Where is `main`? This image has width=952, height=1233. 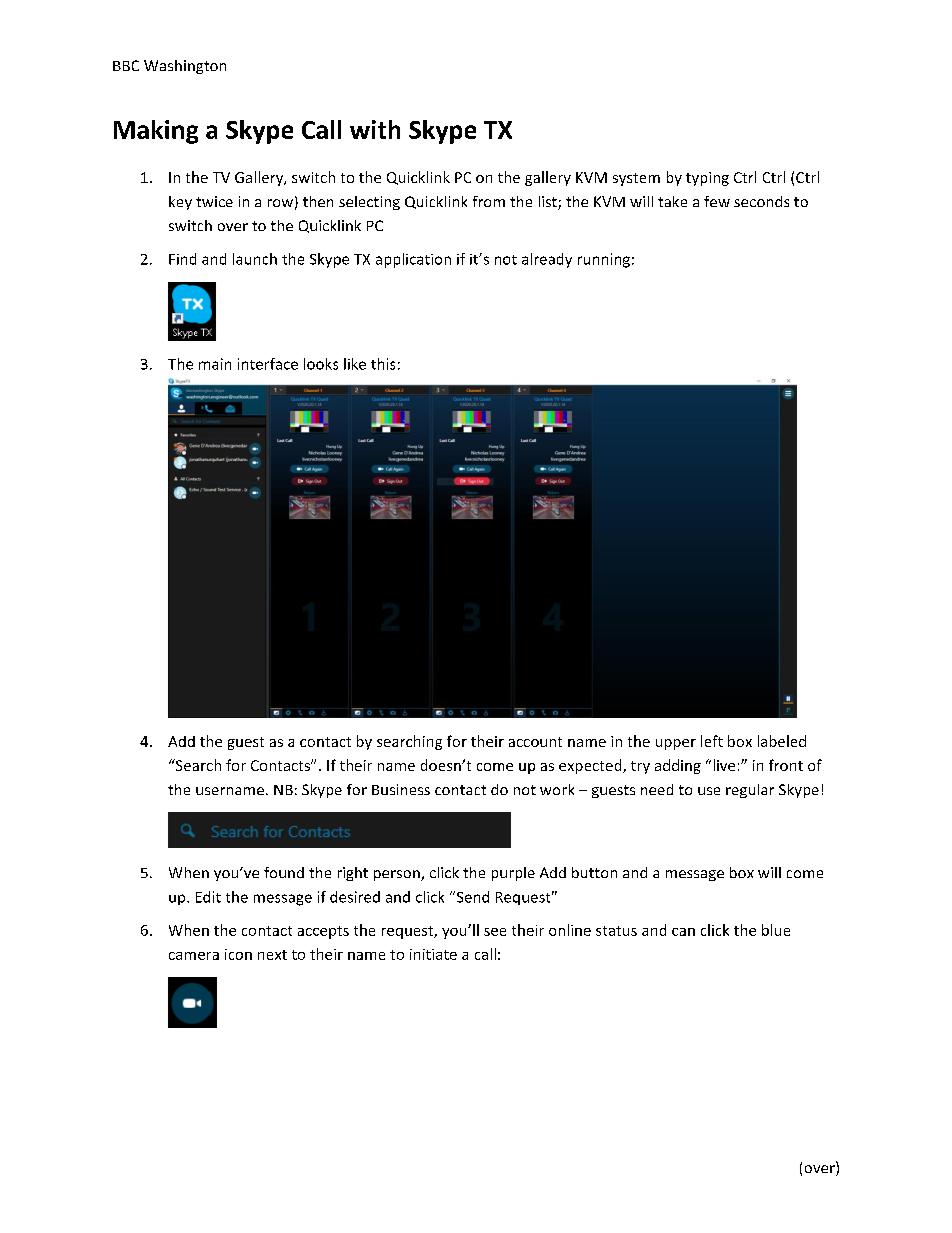 main is located at coordinates (215, 364).
